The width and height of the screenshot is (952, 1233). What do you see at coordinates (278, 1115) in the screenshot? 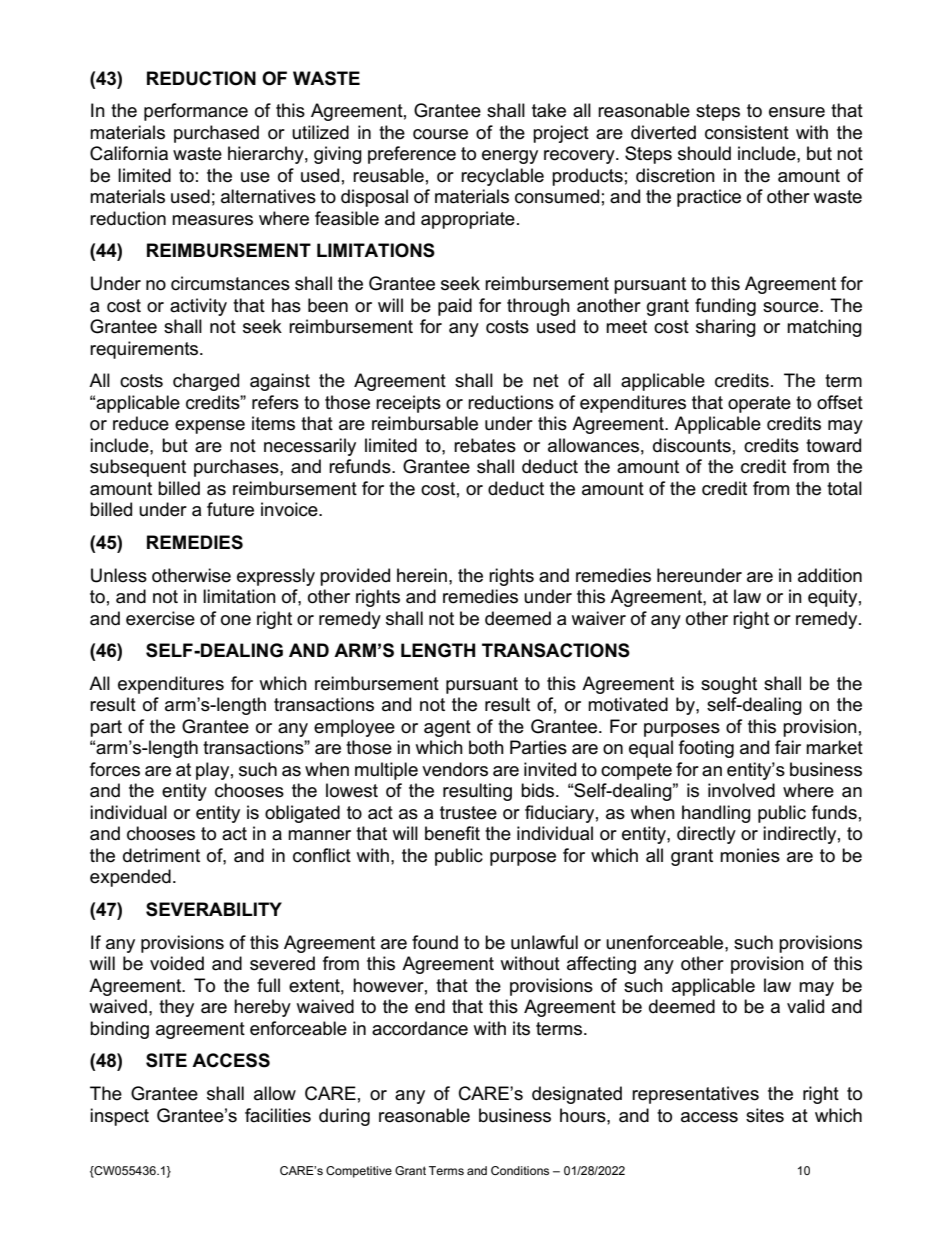
I see `facilities` at bounding box center [278, 1115].
